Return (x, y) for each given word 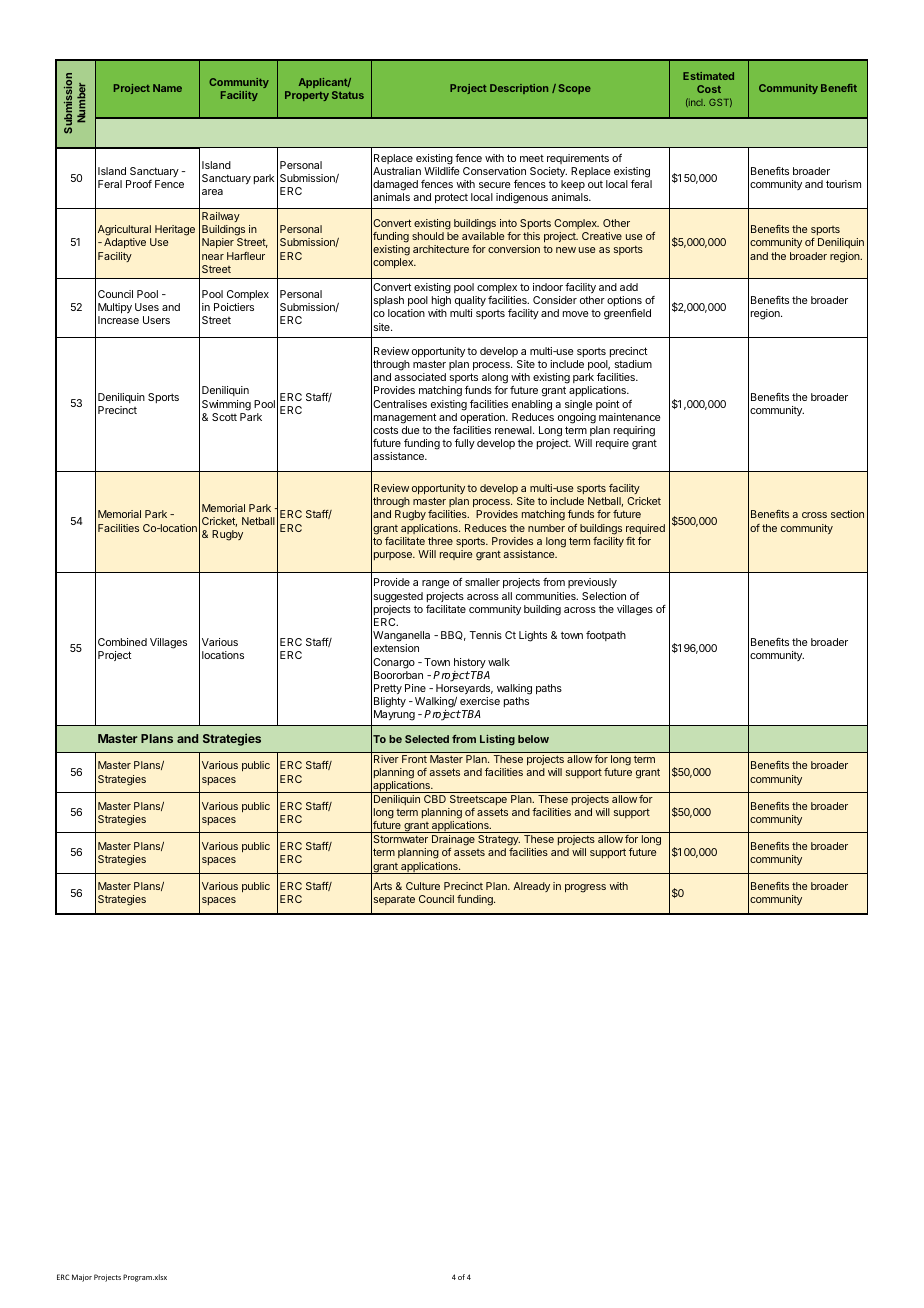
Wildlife (441, 171)
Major (82, 1278)
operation (483, 418)
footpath (606, 636)
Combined (122, 642)
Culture (423, 886)
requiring (634, 431)
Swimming (226, 405)
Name (167, 88)
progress (585, 888)
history (470, 663)
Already (531, 887)
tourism (843, 184)
